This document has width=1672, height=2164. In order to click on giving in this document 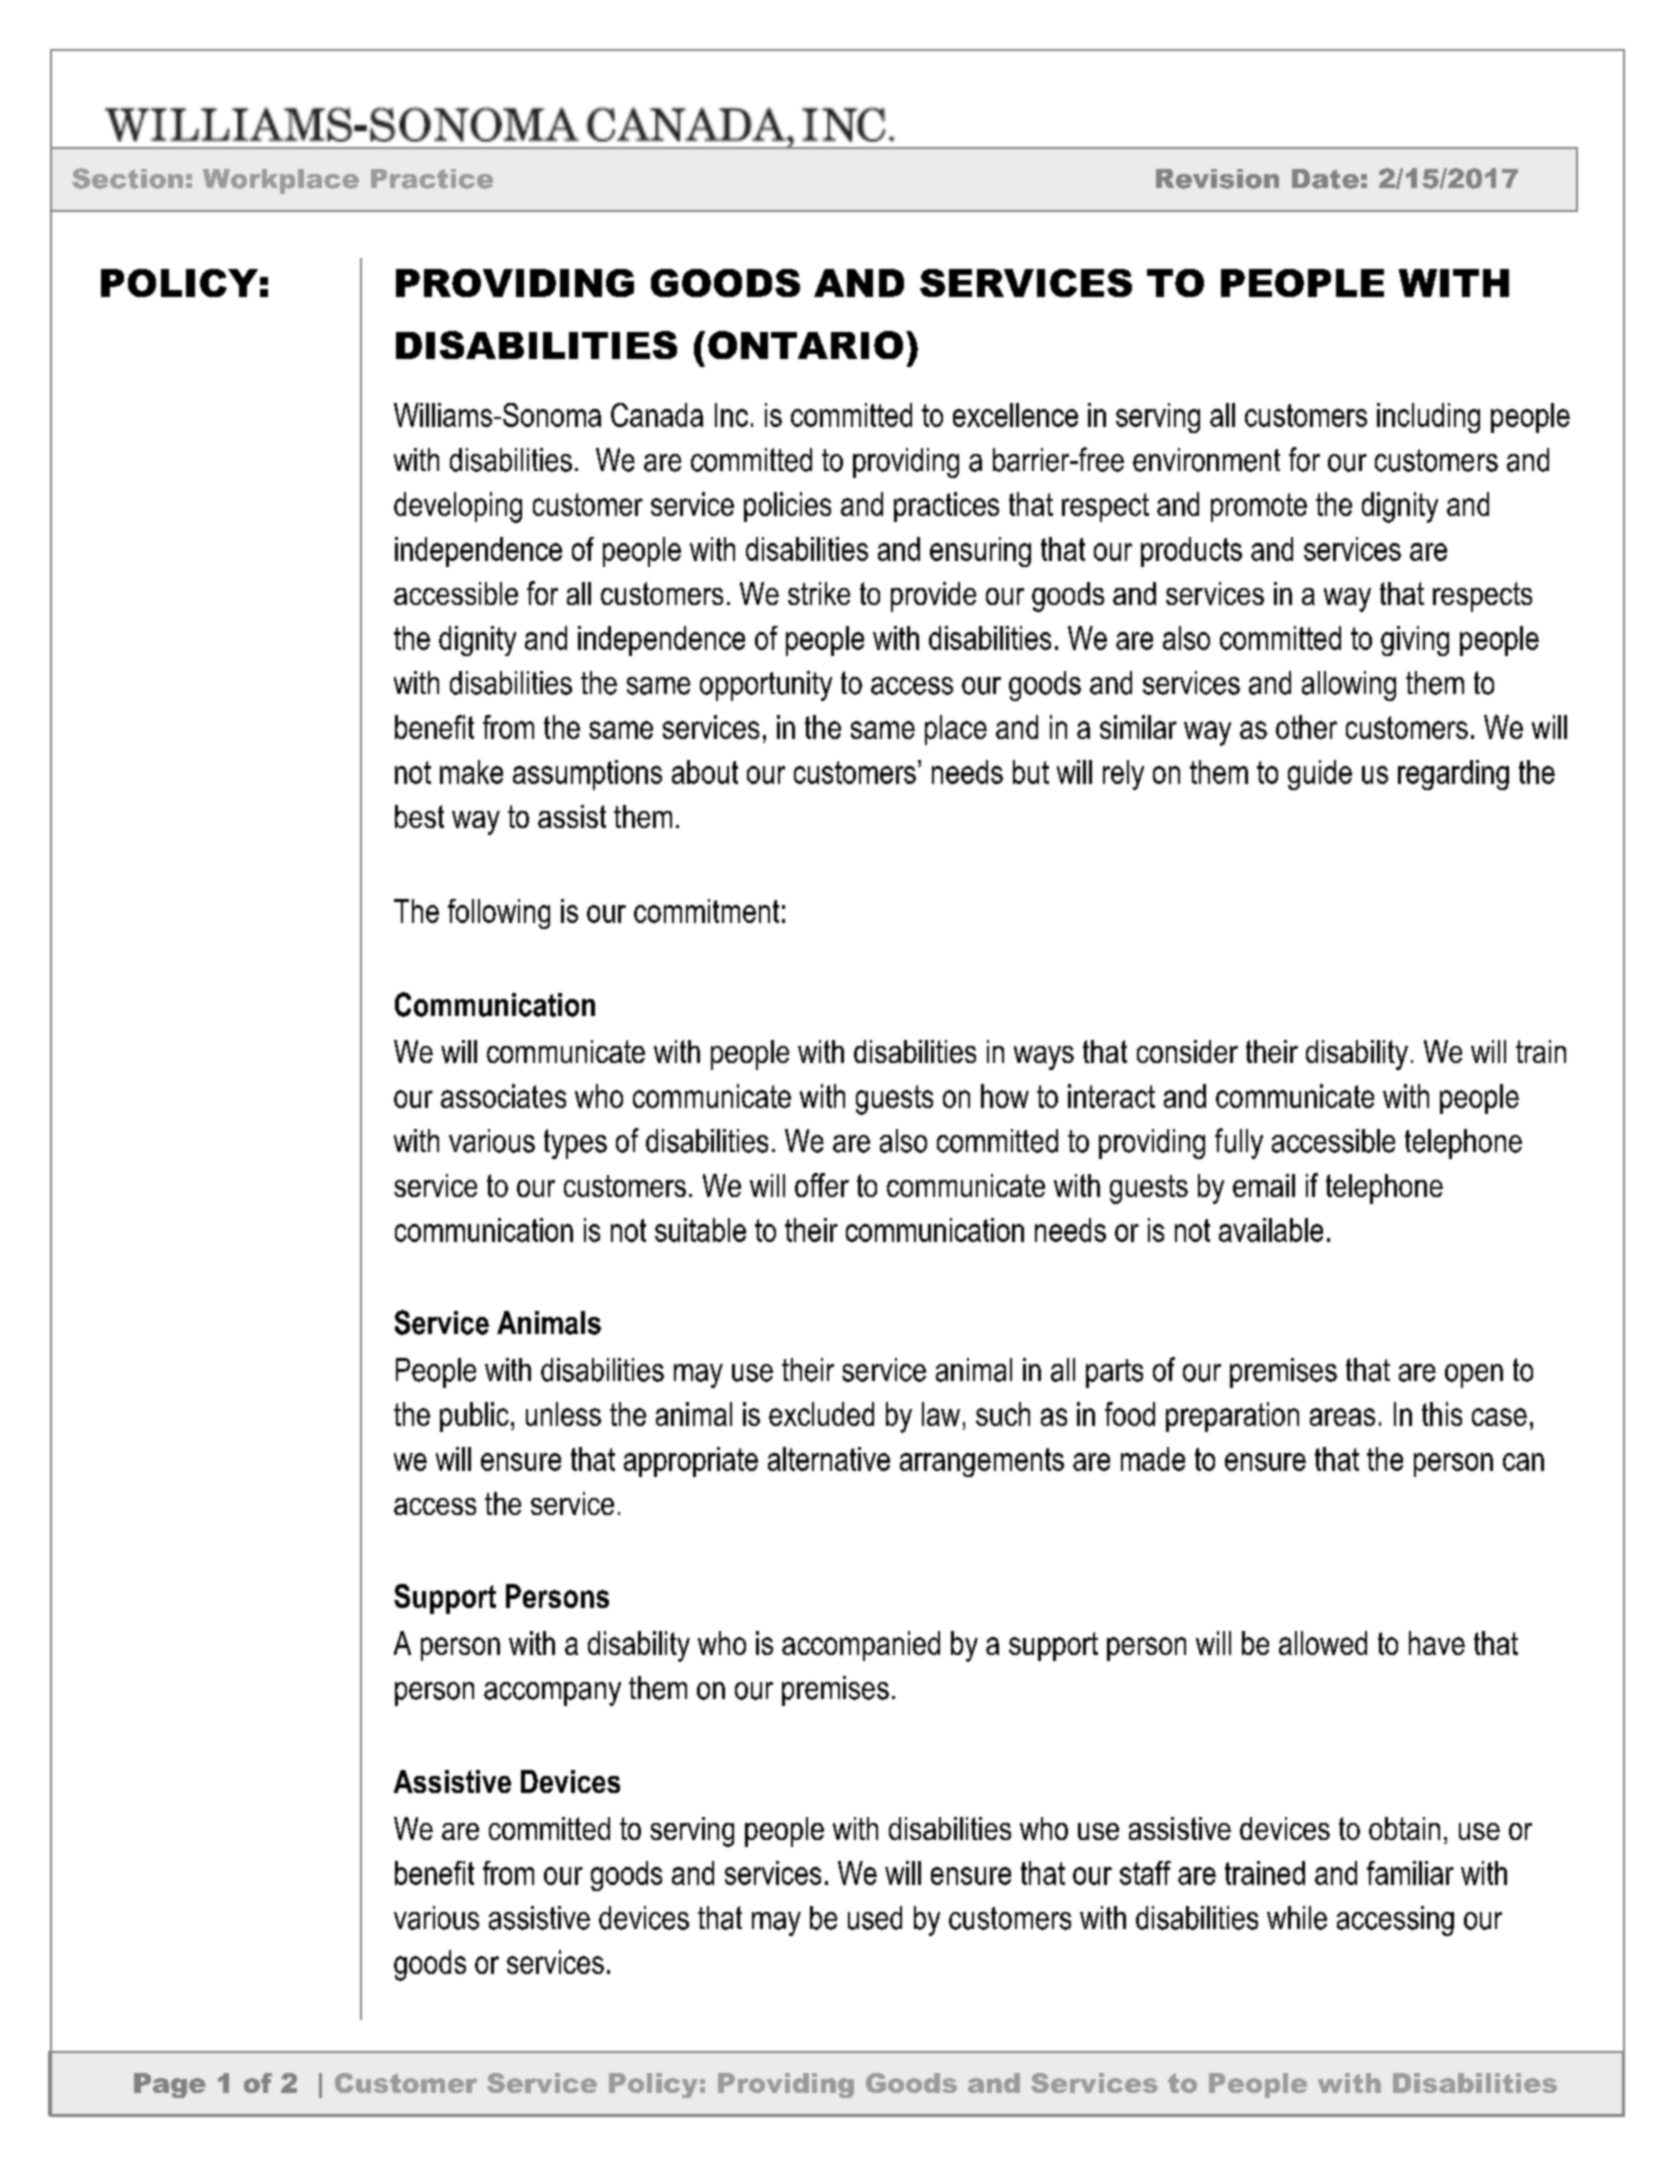, I will do `click(1415, 641)`.
